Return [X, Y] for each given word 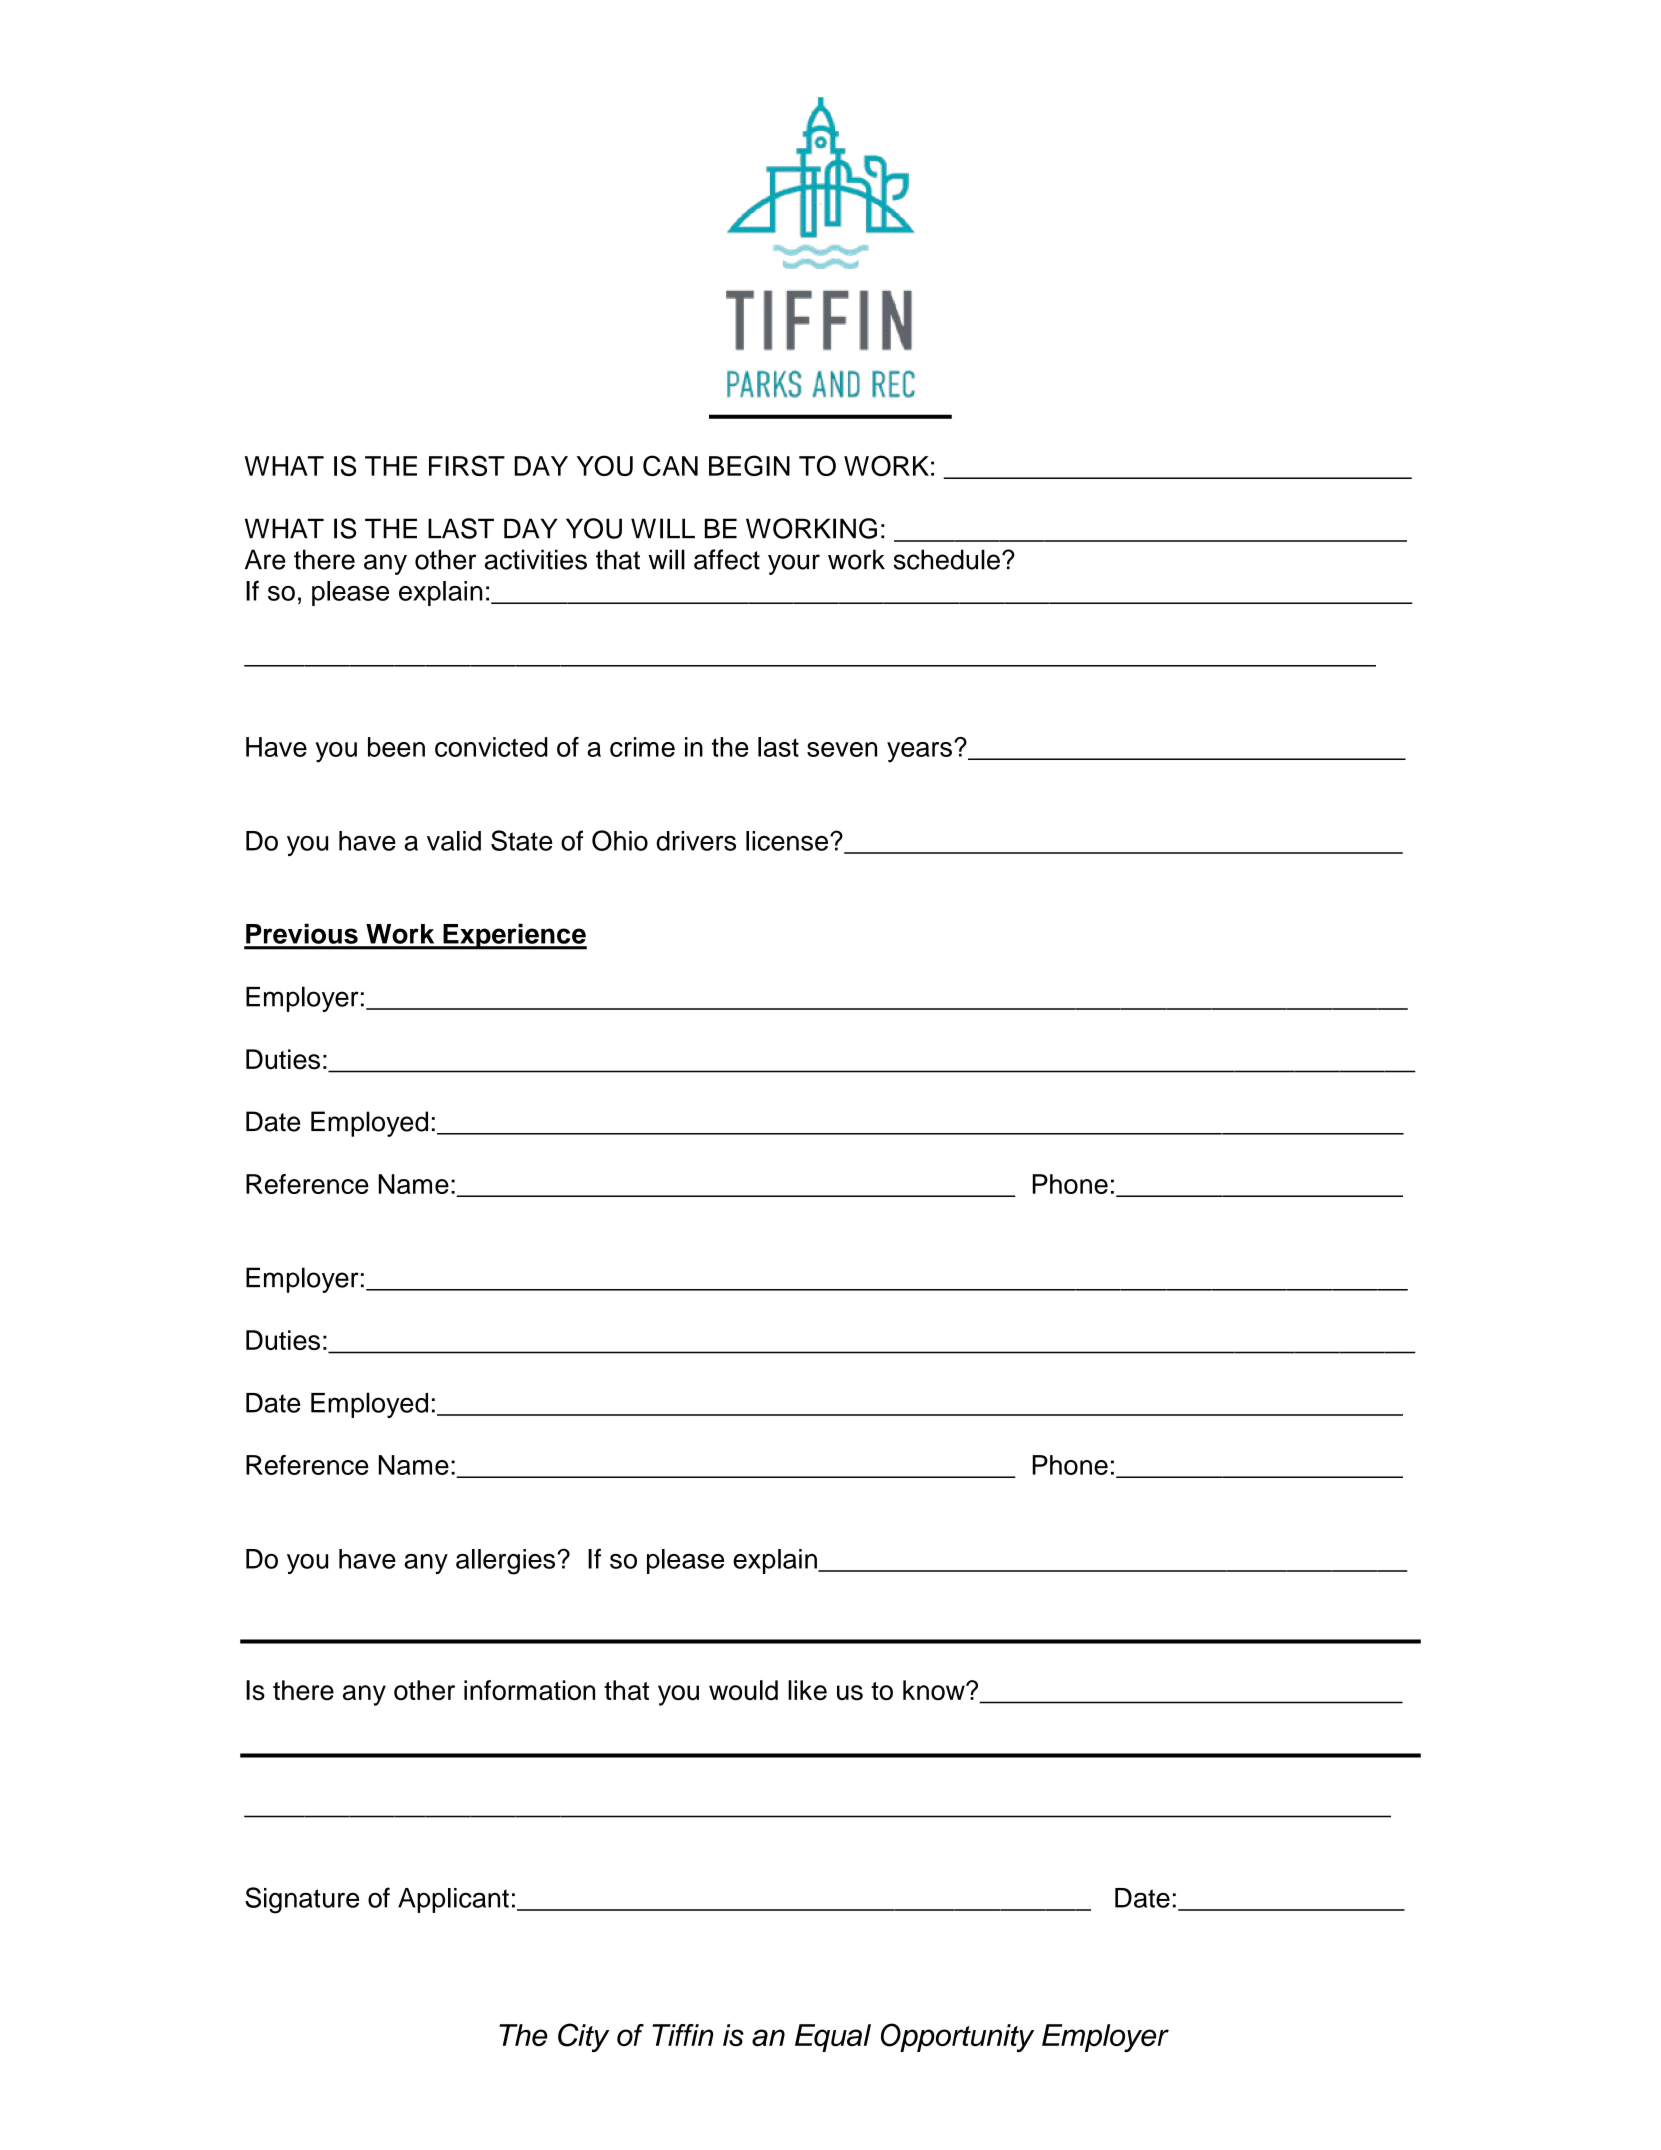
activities [536, 559]
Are [265, 559]
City [583, 2037]
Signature [302, 1900]
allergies [507, 1562]
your [794, 564]
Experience [514, 936]
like [807, 1690]
